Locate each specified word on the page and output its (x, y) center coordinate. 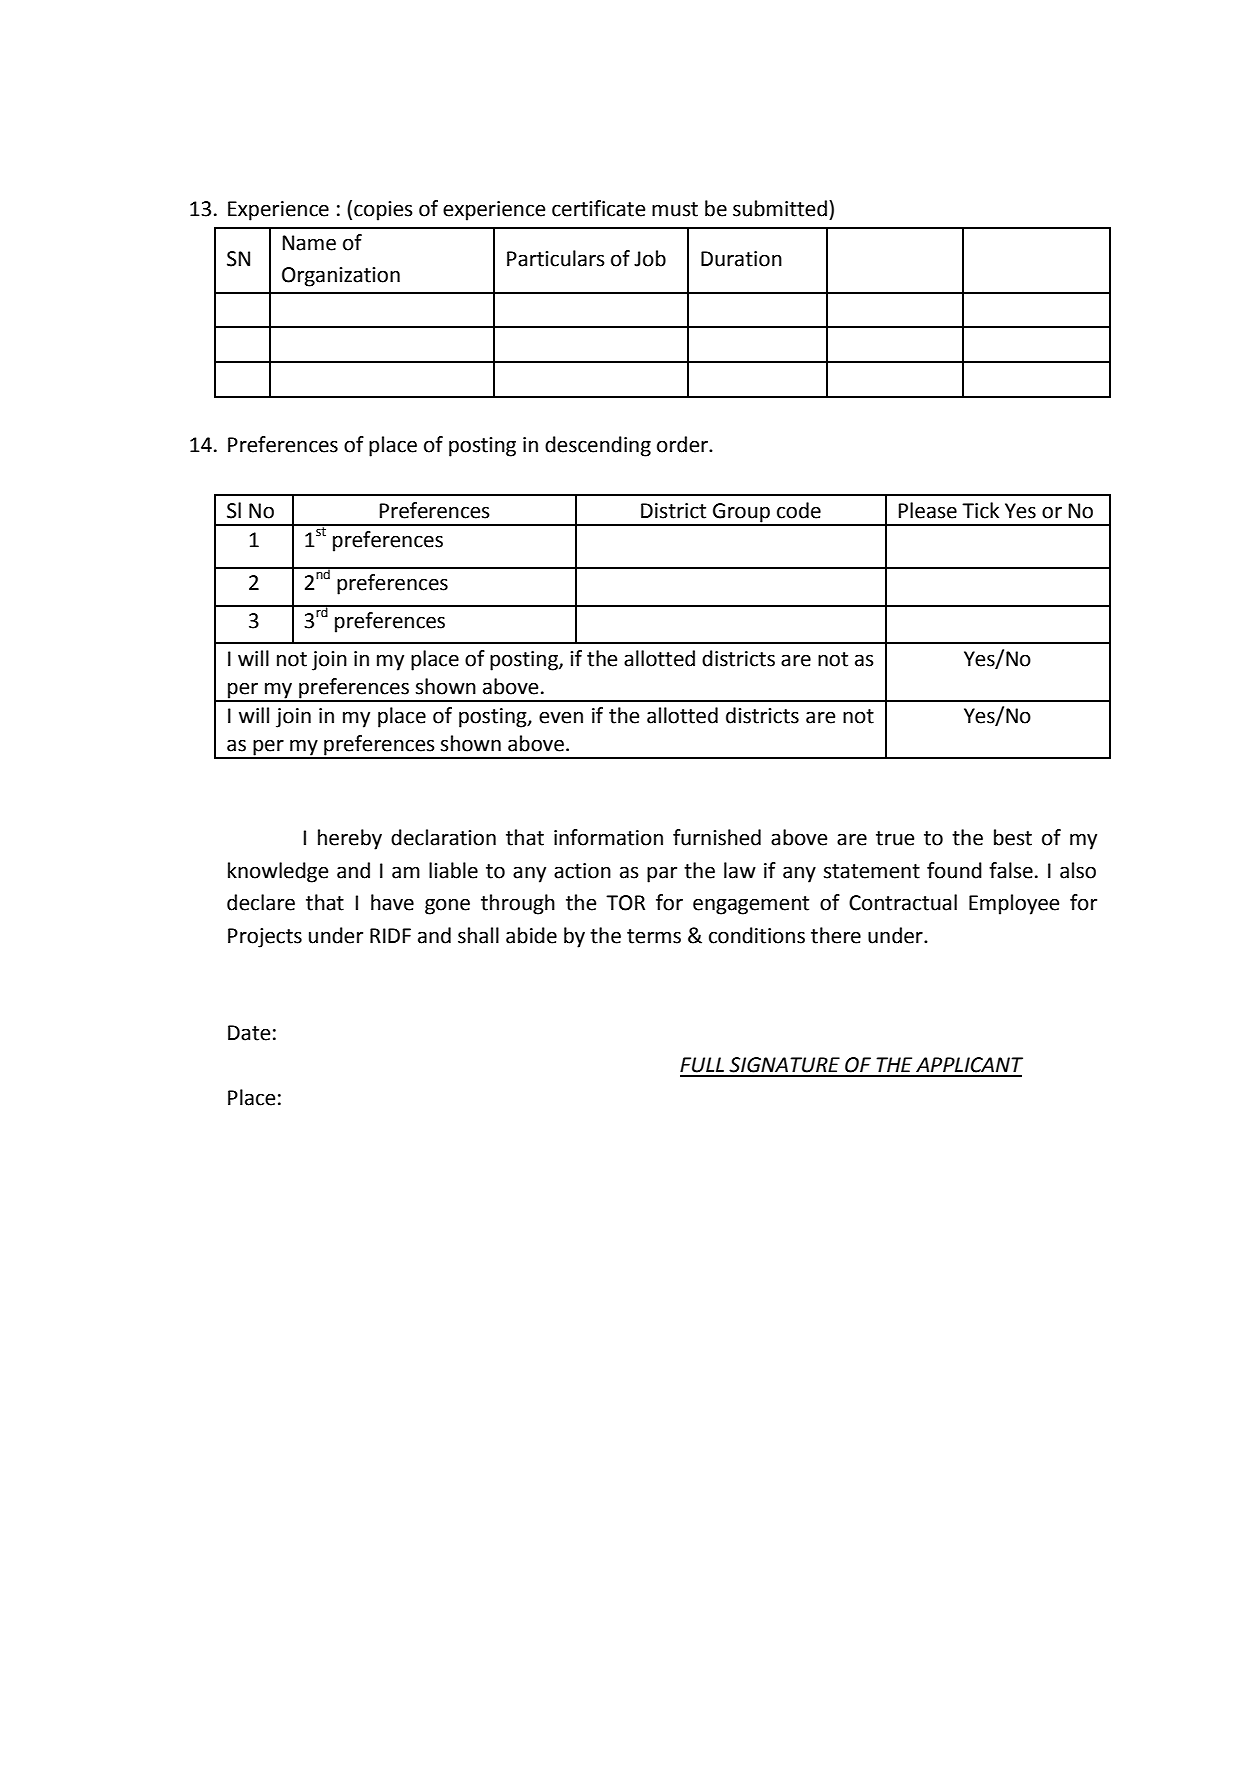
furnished (717, 837)
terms (654, 936)
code (799, 510)
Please (928, 510)
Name (309, 243)
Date (249, 1033)
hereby (350, 839)
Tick (980, 510)
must (675, 209)
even (561, 717)
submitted (780, 208)
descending (598, 446)
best (1013, 837)
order (683, 444)
